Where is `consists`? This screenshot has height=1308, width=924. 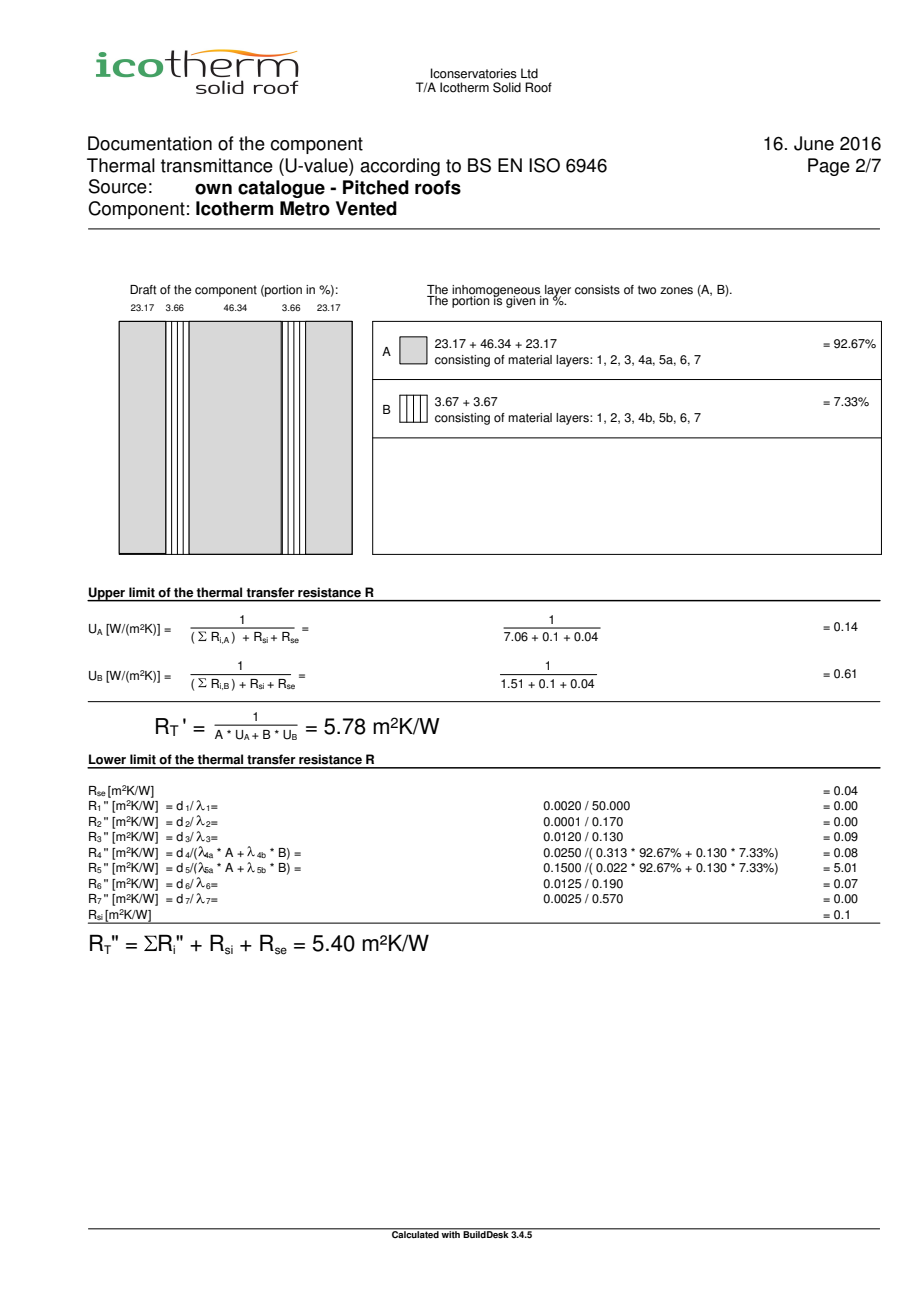 consists is located at coordinates (597, 290).
